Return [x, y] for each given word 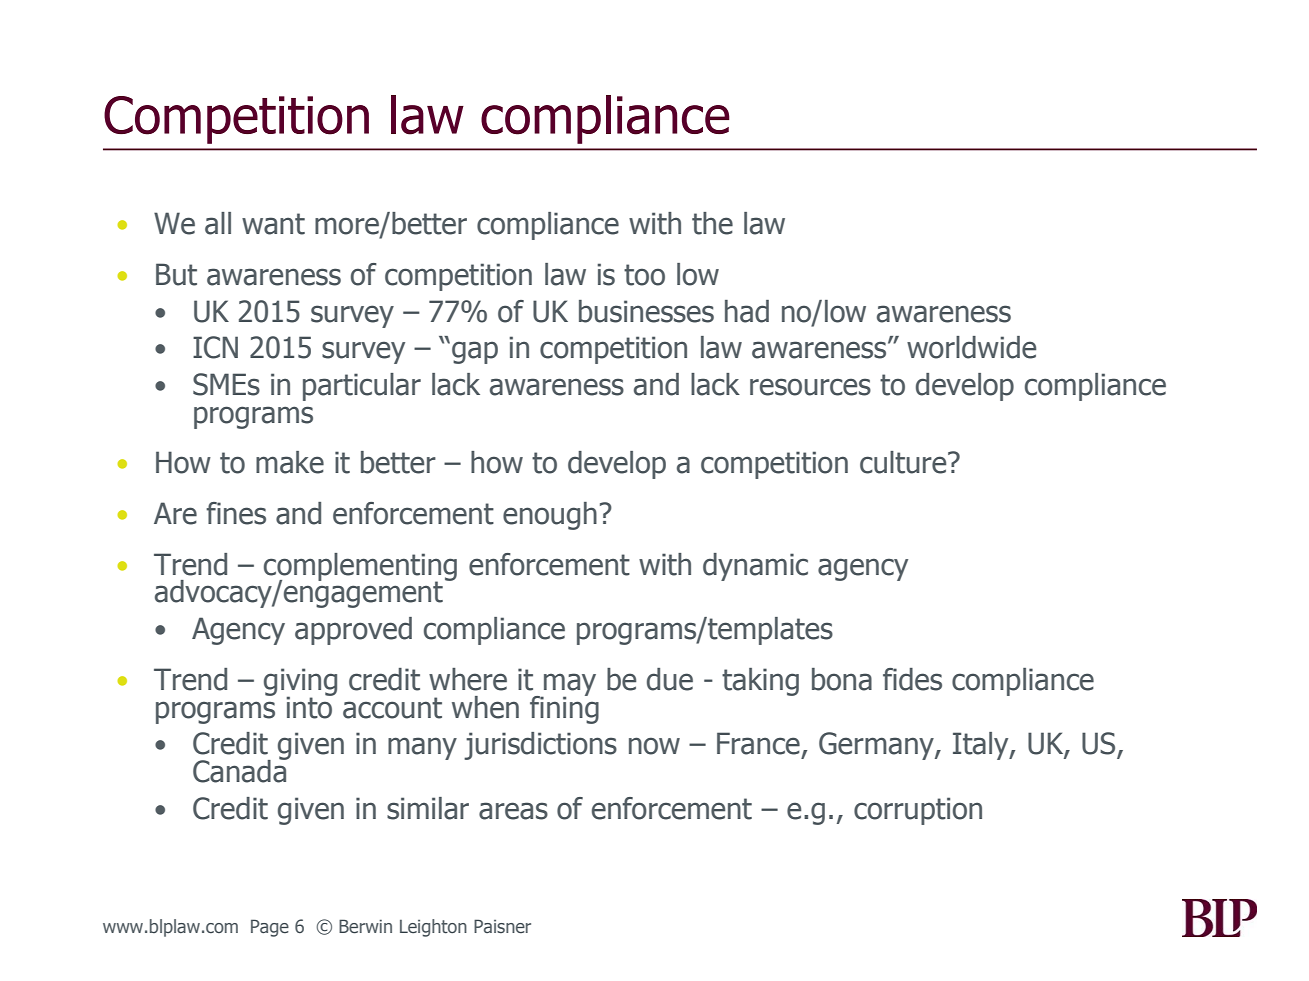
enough [550, 516]
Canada [241, 770]
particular [362, 387]
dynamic [755, 567]
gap [475, 352]
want [273, 224]
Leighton [433, 928]
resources [810, 387]
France [758, 743]
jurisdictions [540, 746]
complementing [360, 568]
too [644, 275]
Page [270, 928]
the [712, 223]
